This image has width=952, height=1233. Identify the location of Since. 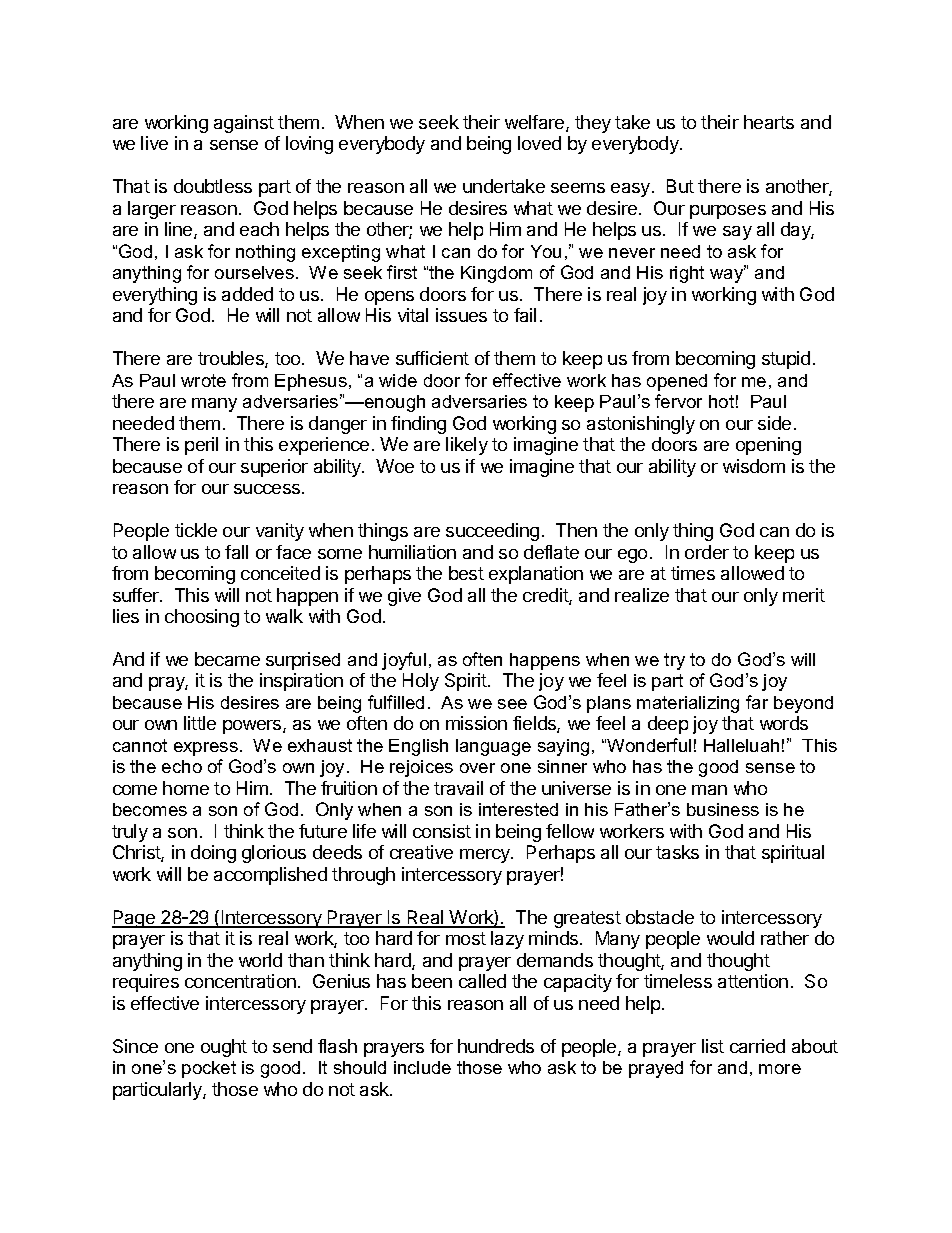
(135, 1046).
